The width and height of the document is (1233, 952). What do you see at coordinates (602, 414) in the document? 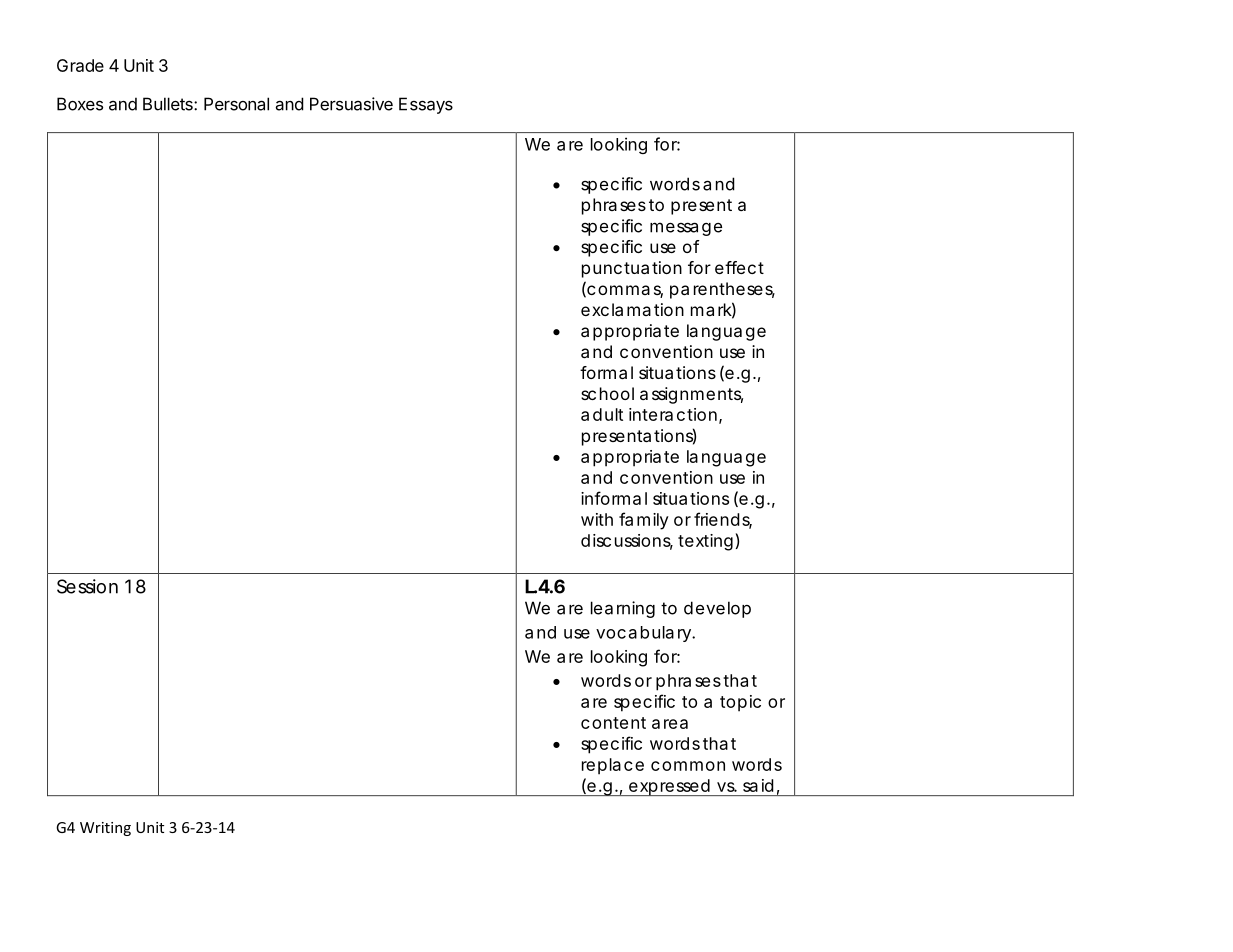
I see `adult` at bounding box center [602, 414].
